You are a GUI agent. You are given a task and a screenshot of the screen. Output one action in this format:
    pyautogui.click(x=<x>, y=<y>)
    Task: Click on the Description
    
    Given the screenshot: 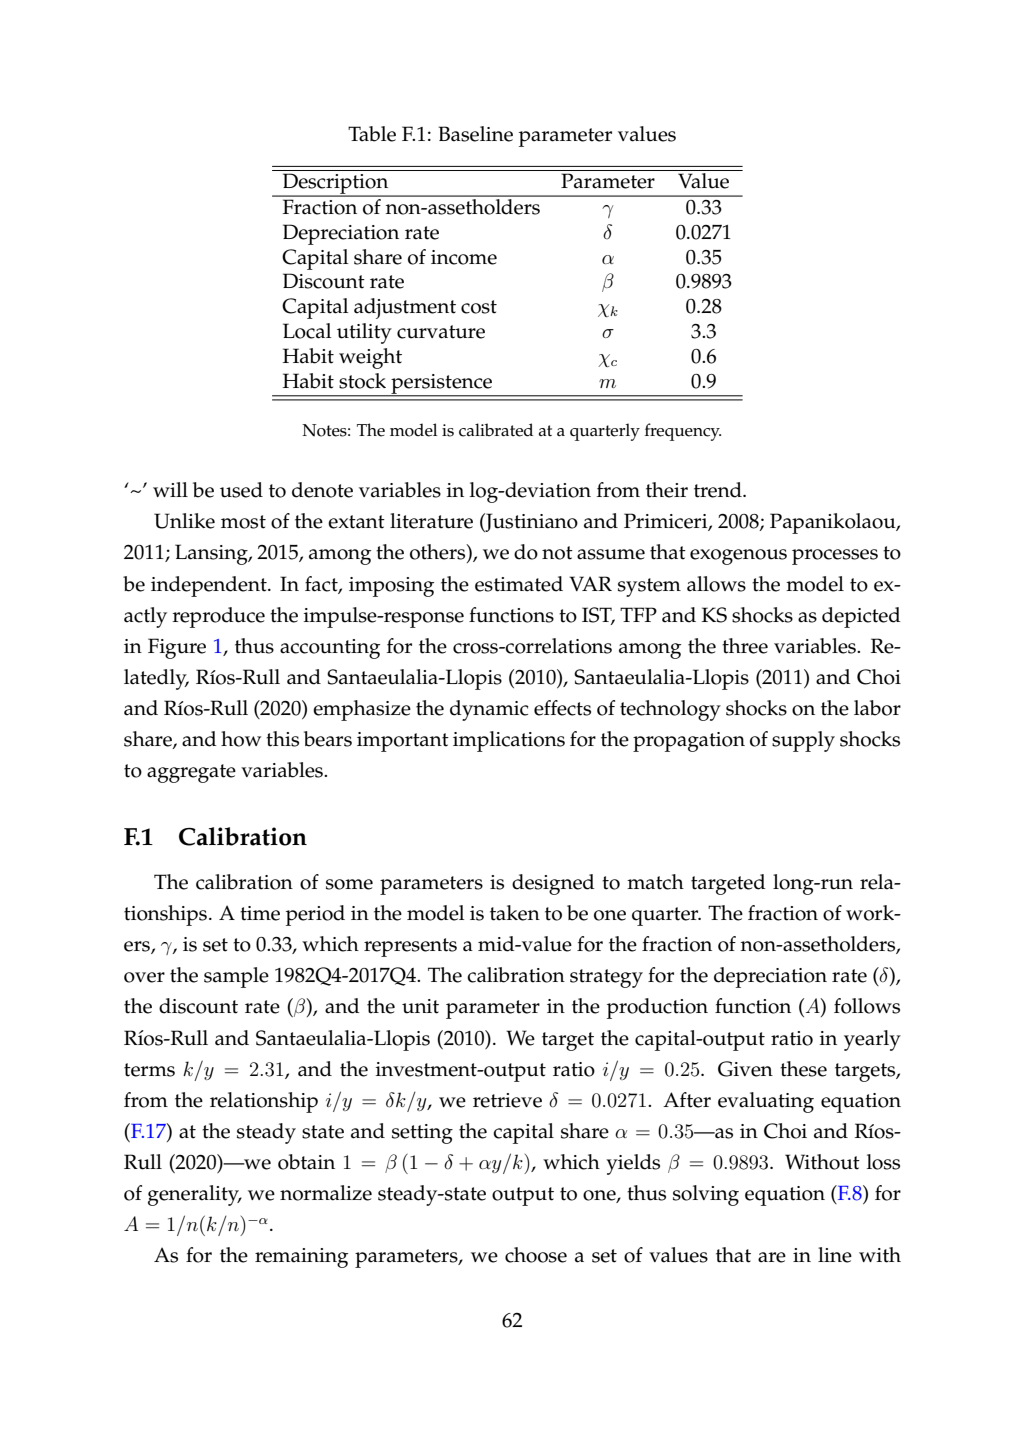 What is the action you would take?
    pyautogui.click(x=335, y=185)
